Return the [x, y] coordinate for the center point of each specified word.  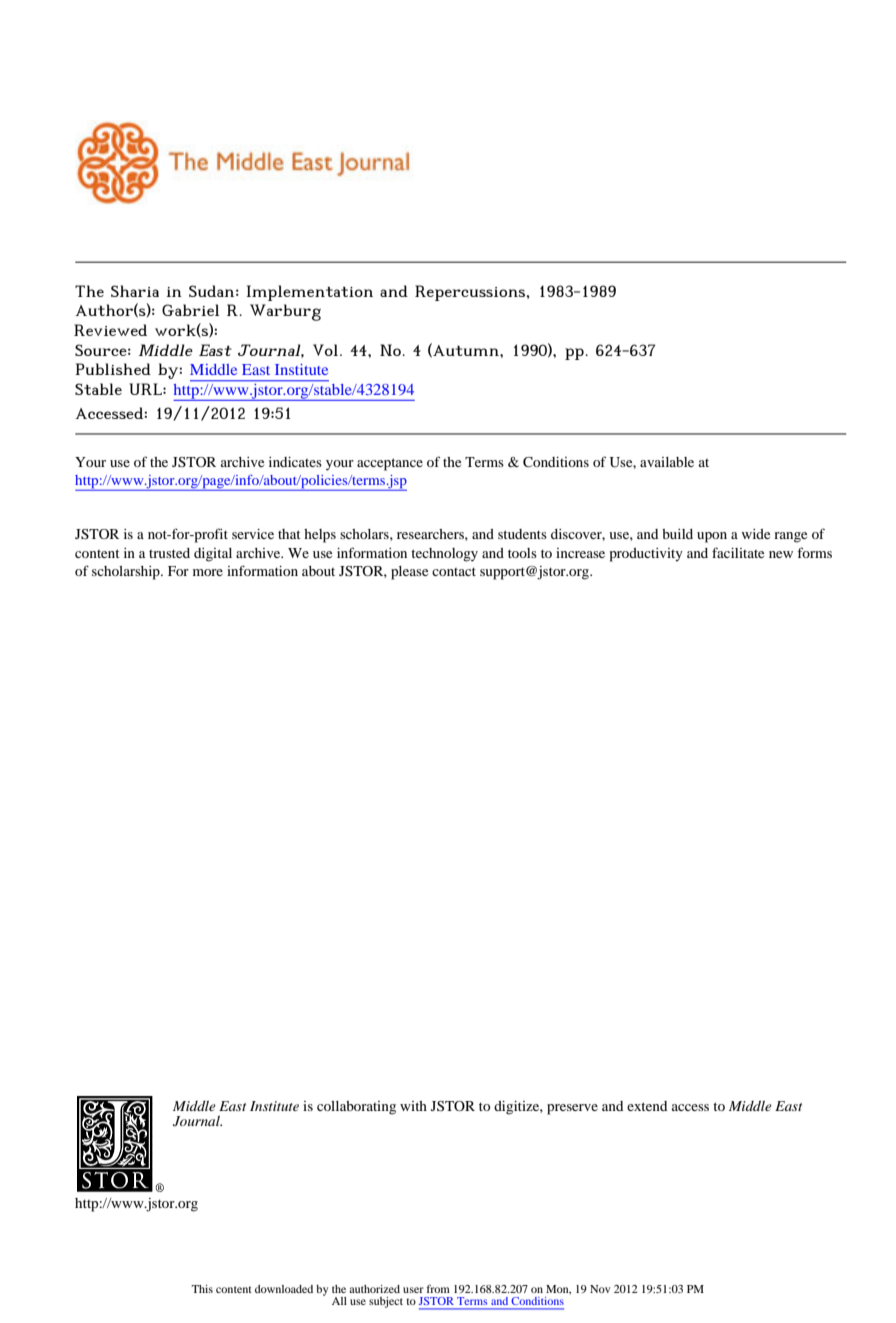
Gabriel [190, 310]
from [438, 1288]
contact [454, 571]
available [667, 462]
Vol [327, 350]
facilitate [738, 552]
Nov [600, 1289]
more [208, 572]
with [413, 1106]
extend [647, 1106]
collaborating [356, 1108]
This [202, 1289]
